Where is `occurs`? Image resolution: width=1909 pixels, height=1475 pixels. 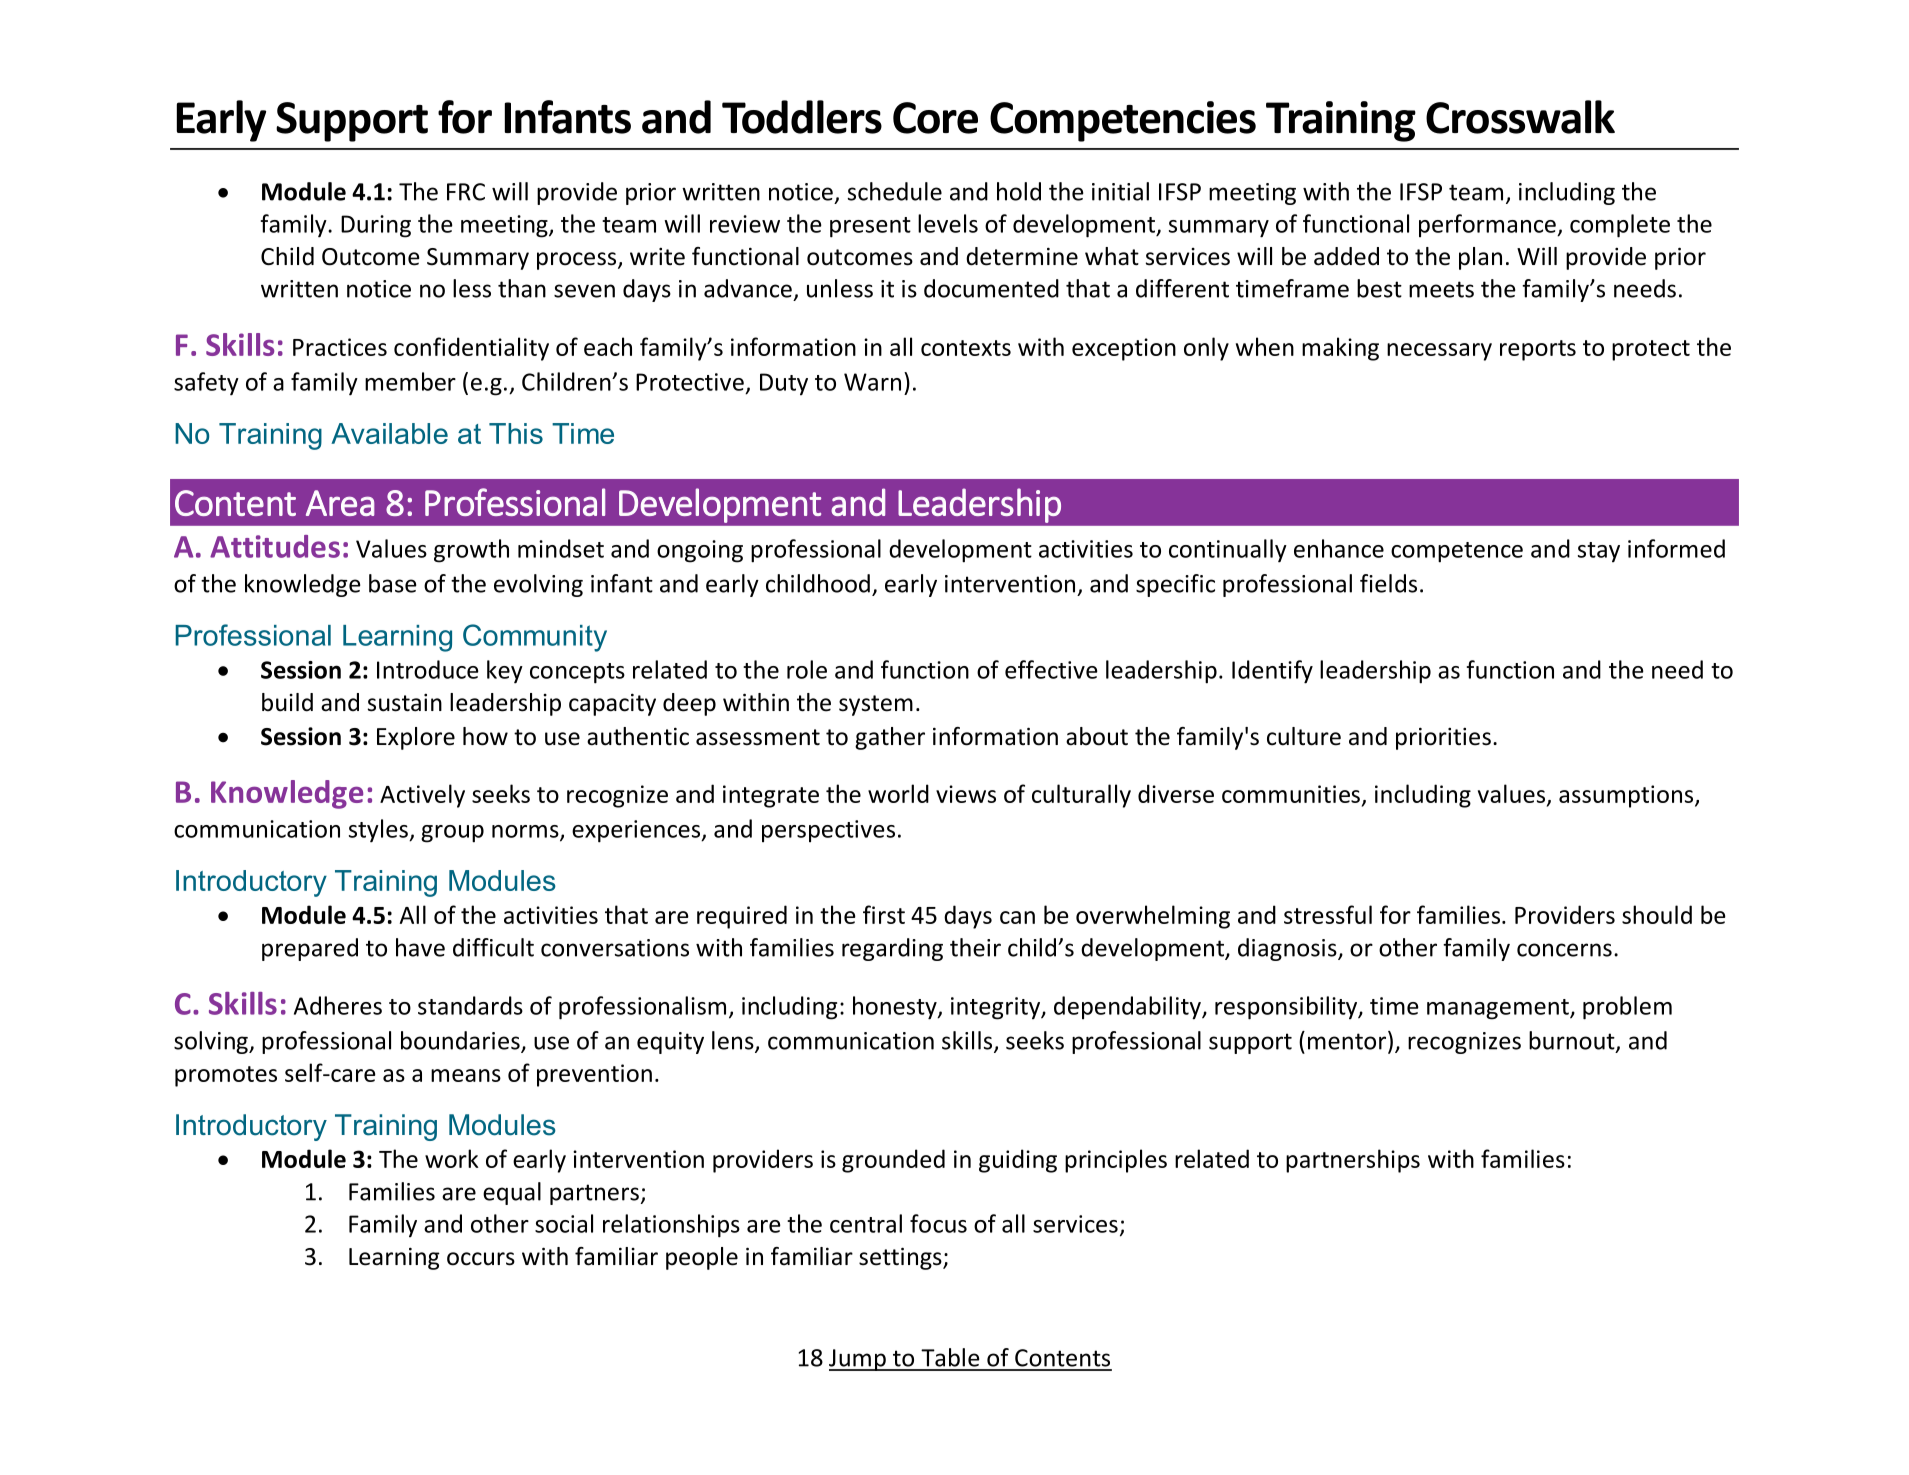
occurs is located at coordinates (481, 1259).
